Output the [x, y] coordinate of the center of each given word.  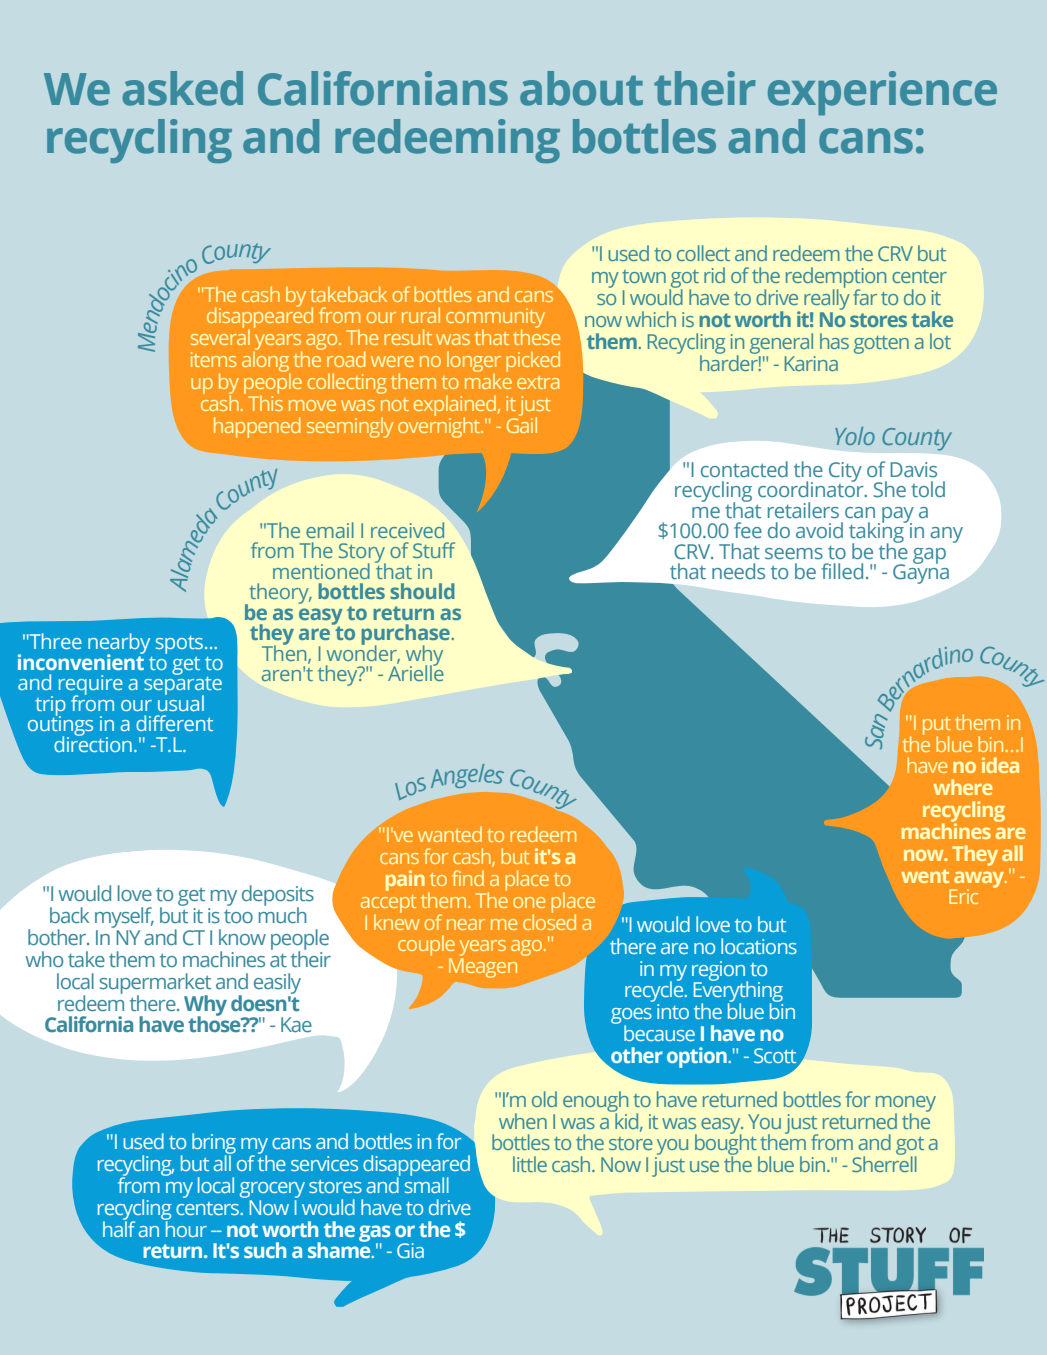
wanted [450, 834]
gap [929, 556]
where [963, 787]
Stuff [434, 550]
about [581, 88]
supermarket [155, 984]
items [213, 359]
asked [183, 88]
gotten [881, 345]
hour [185, 1227]
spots [181, 645]
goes [631, 1017]
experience [882, 93]
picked [533, 361]
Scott [775, 1055]
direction [93, 742]
